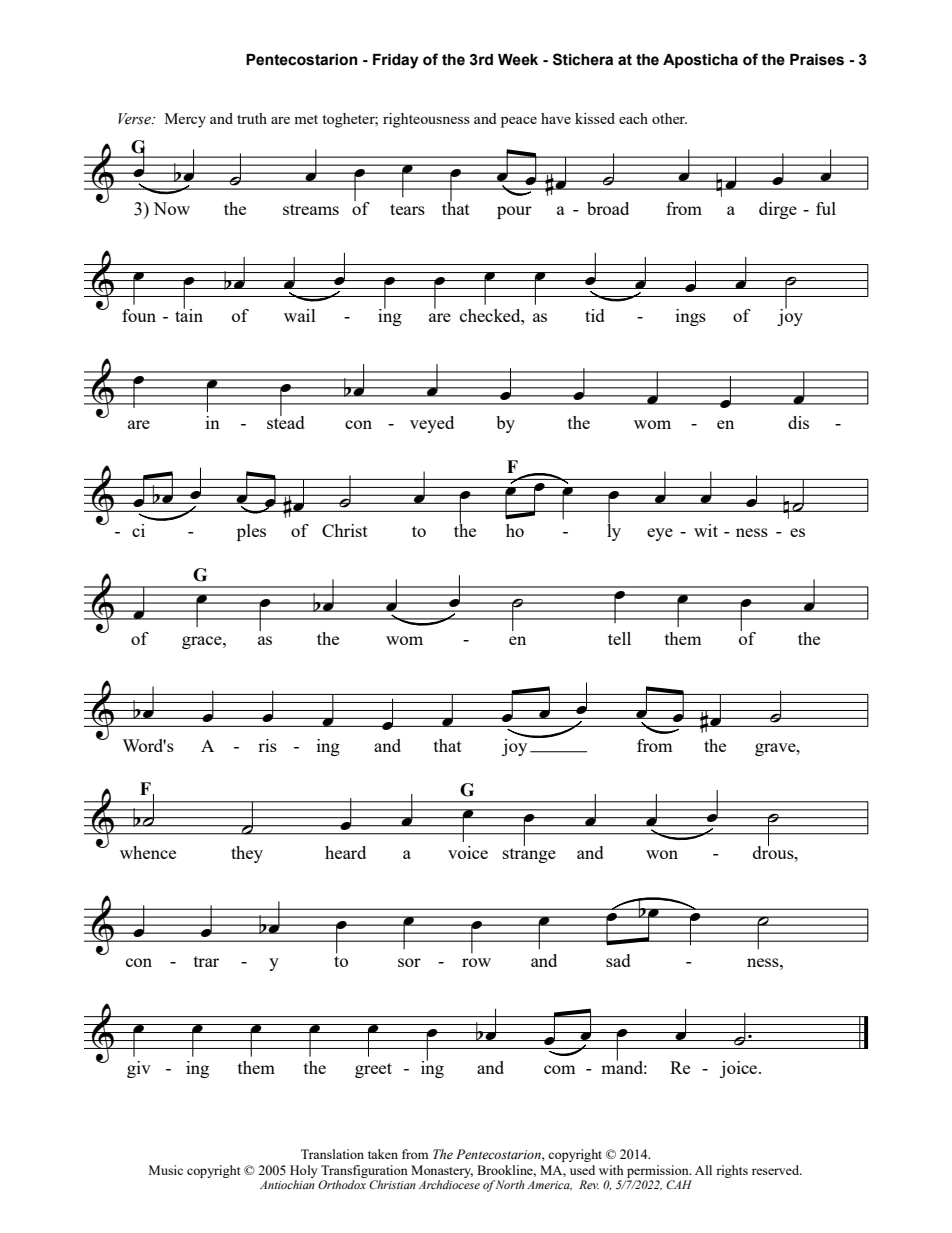 This image has height=1233, width=952. I want to click on row, so click(476, 962).
